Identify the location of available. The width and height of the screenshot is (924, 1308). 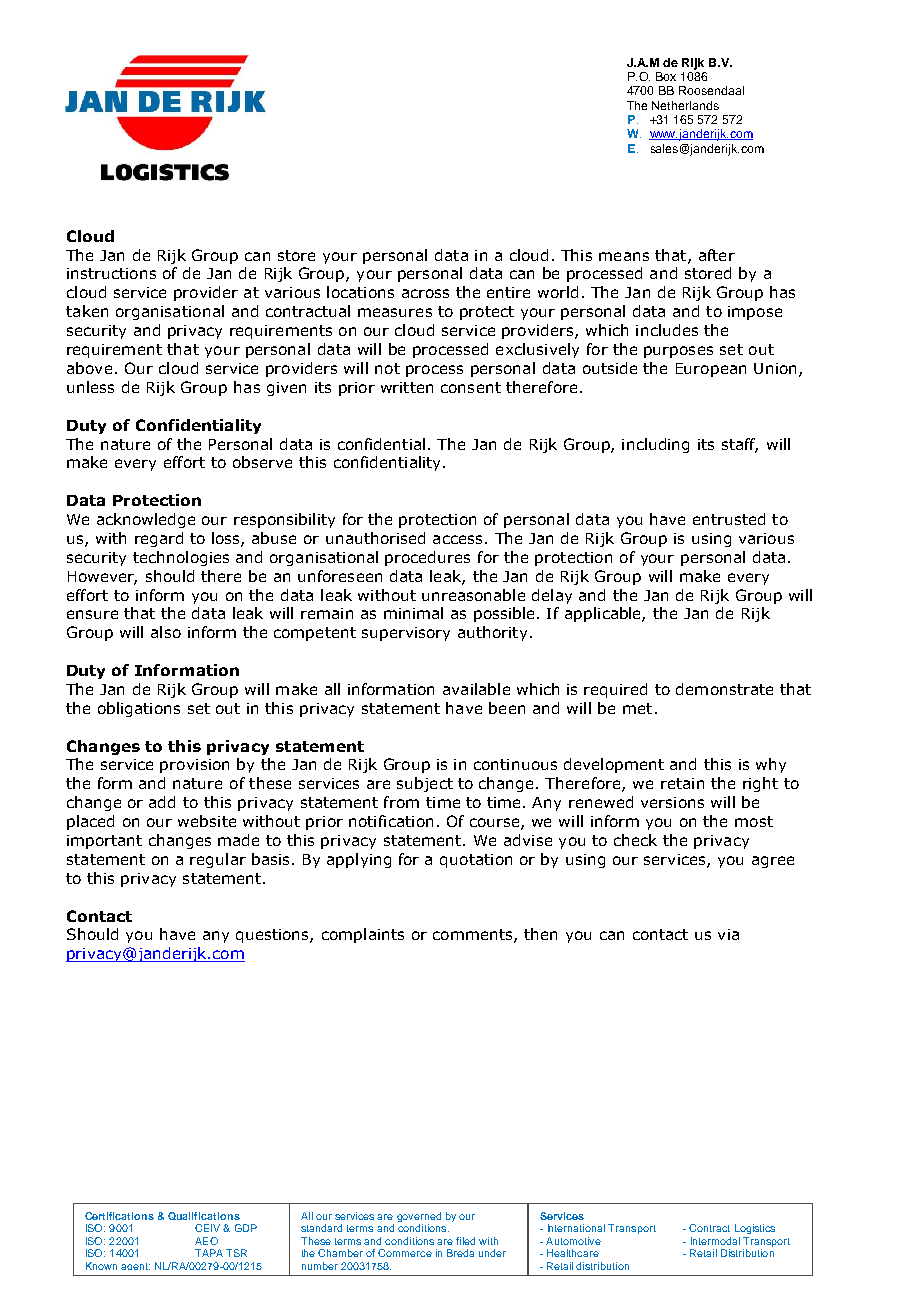
(476, 689).
